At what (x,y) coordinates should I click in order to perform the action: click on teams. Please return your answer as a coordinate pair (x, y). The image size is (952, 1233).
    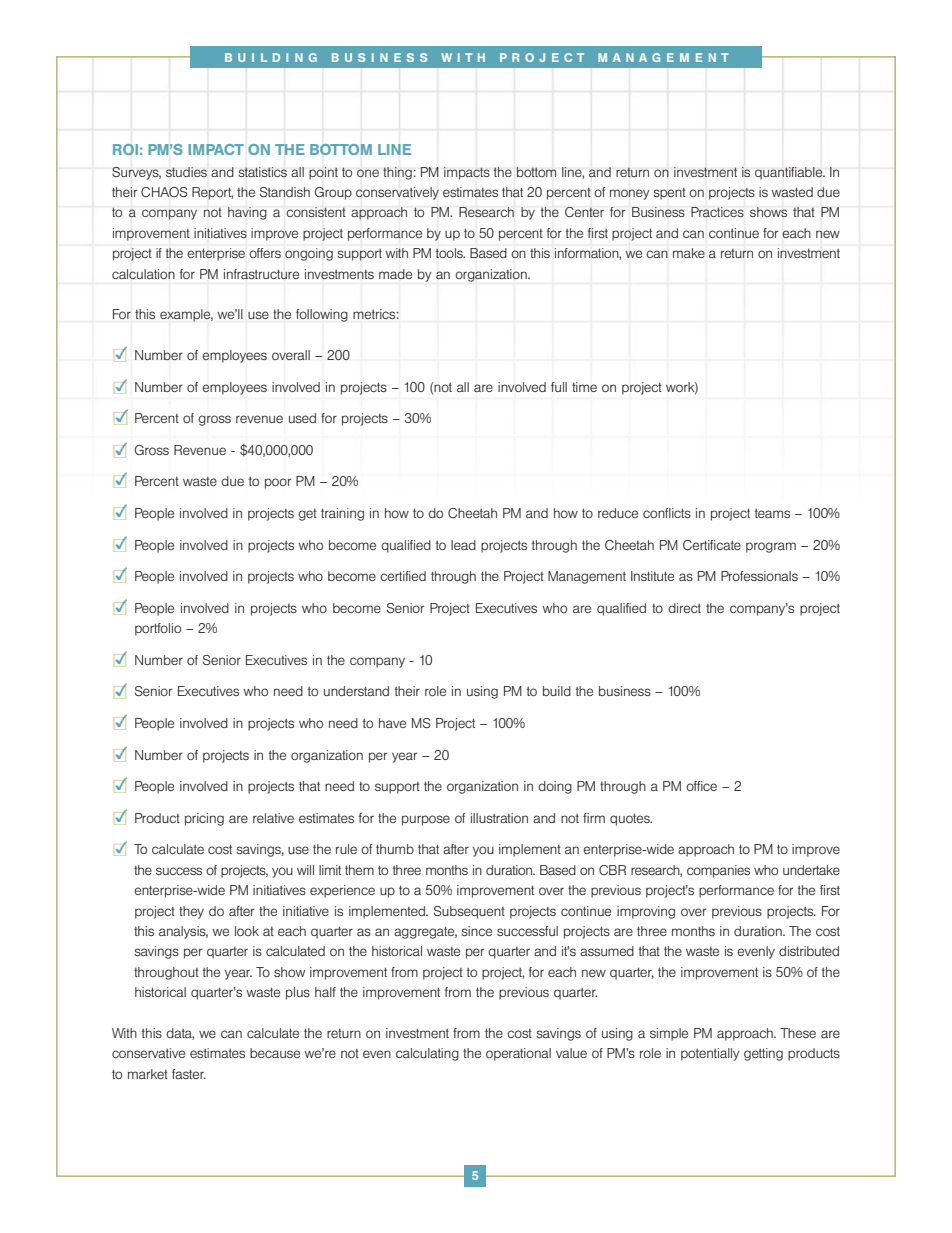
    Looking at the image, I should click on (772, 513).
